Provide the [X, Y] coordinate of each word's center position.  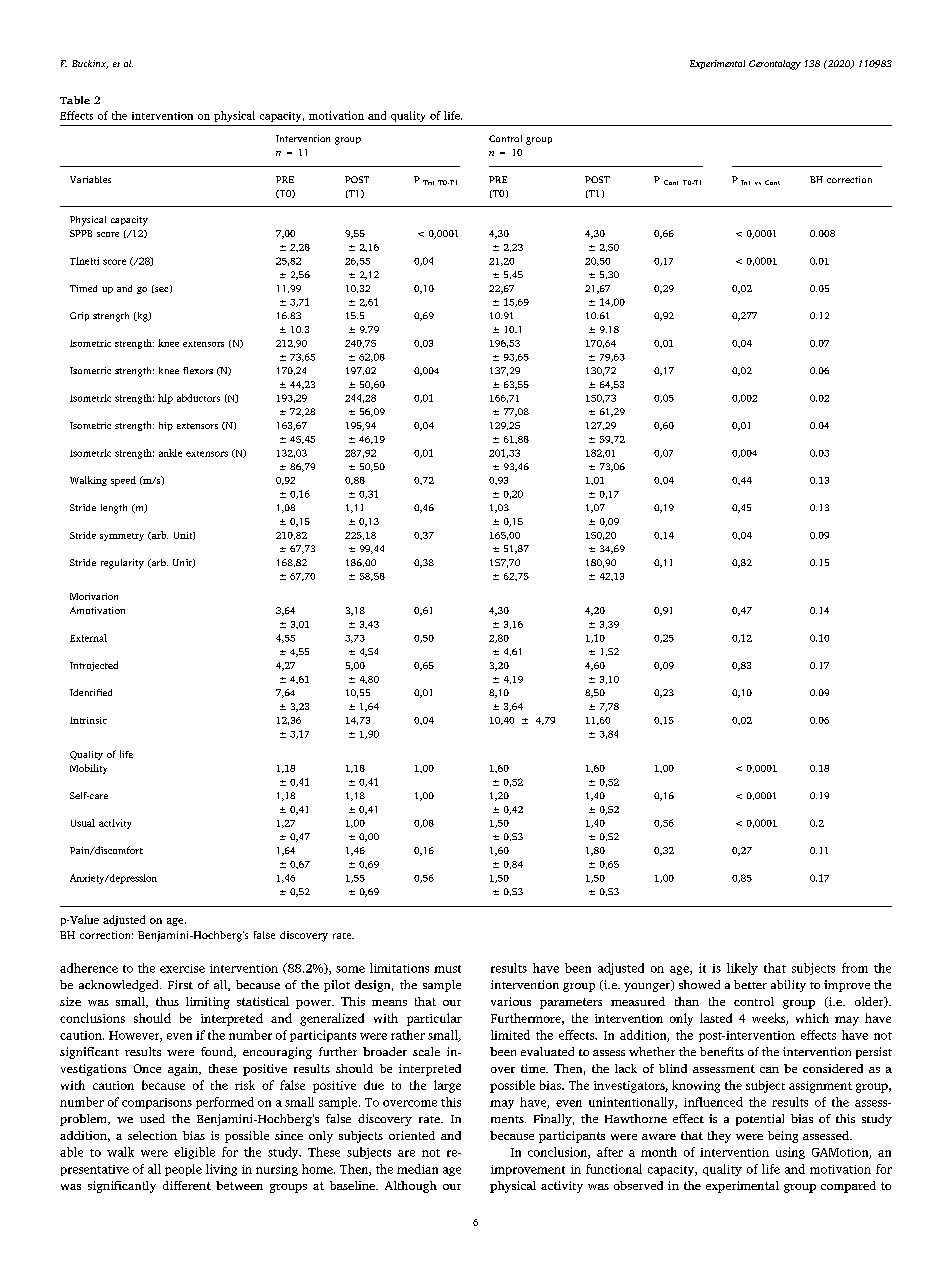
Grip [79, 316]
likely [742, 969]
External [88, 638]
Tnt [428, 182]
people [183, 1170]
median [417, 1169]
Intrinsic [88, 720]
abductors [198, 398]
